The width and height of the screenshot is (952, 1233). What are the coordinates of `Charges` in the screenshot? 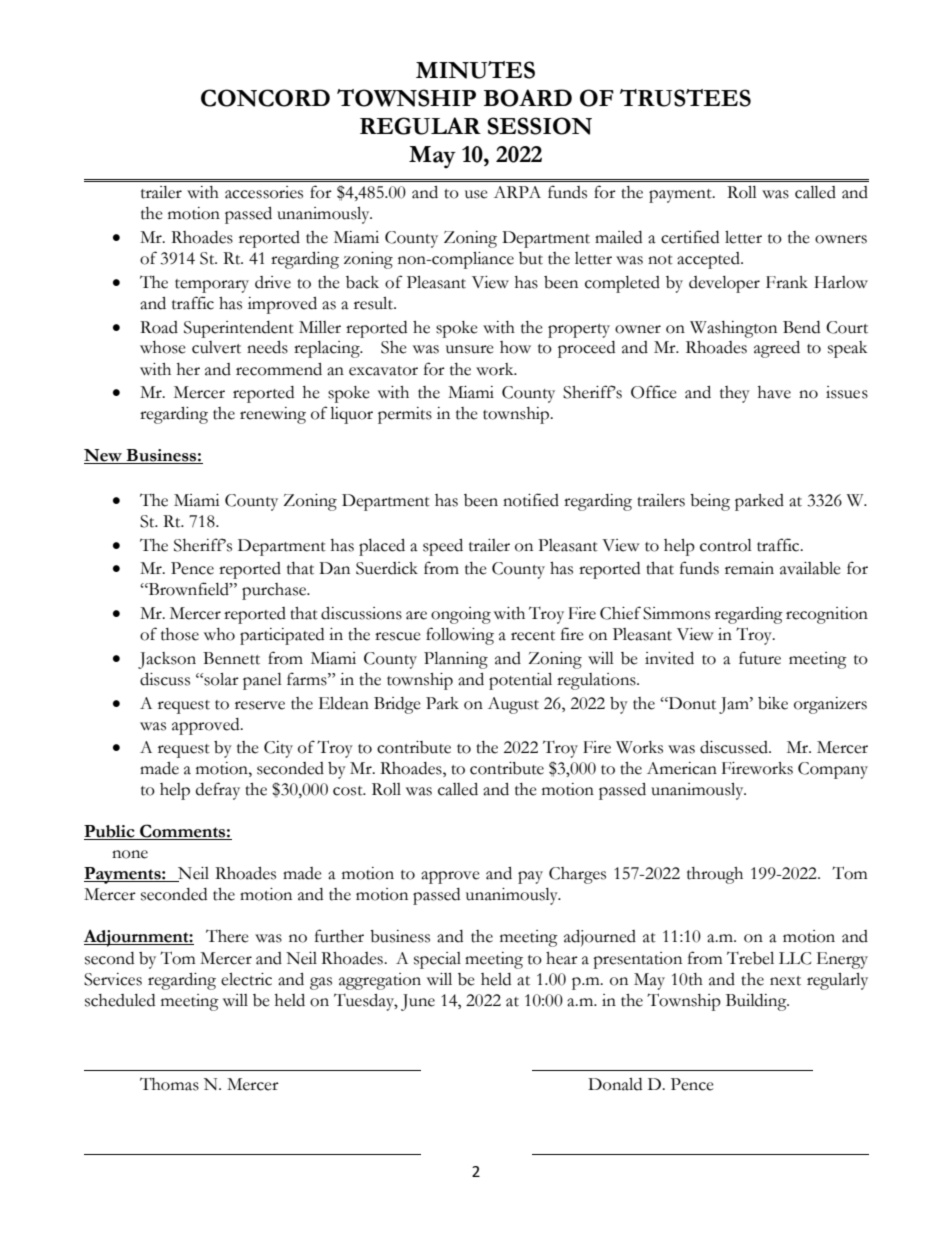 It's located at (577, 875).
